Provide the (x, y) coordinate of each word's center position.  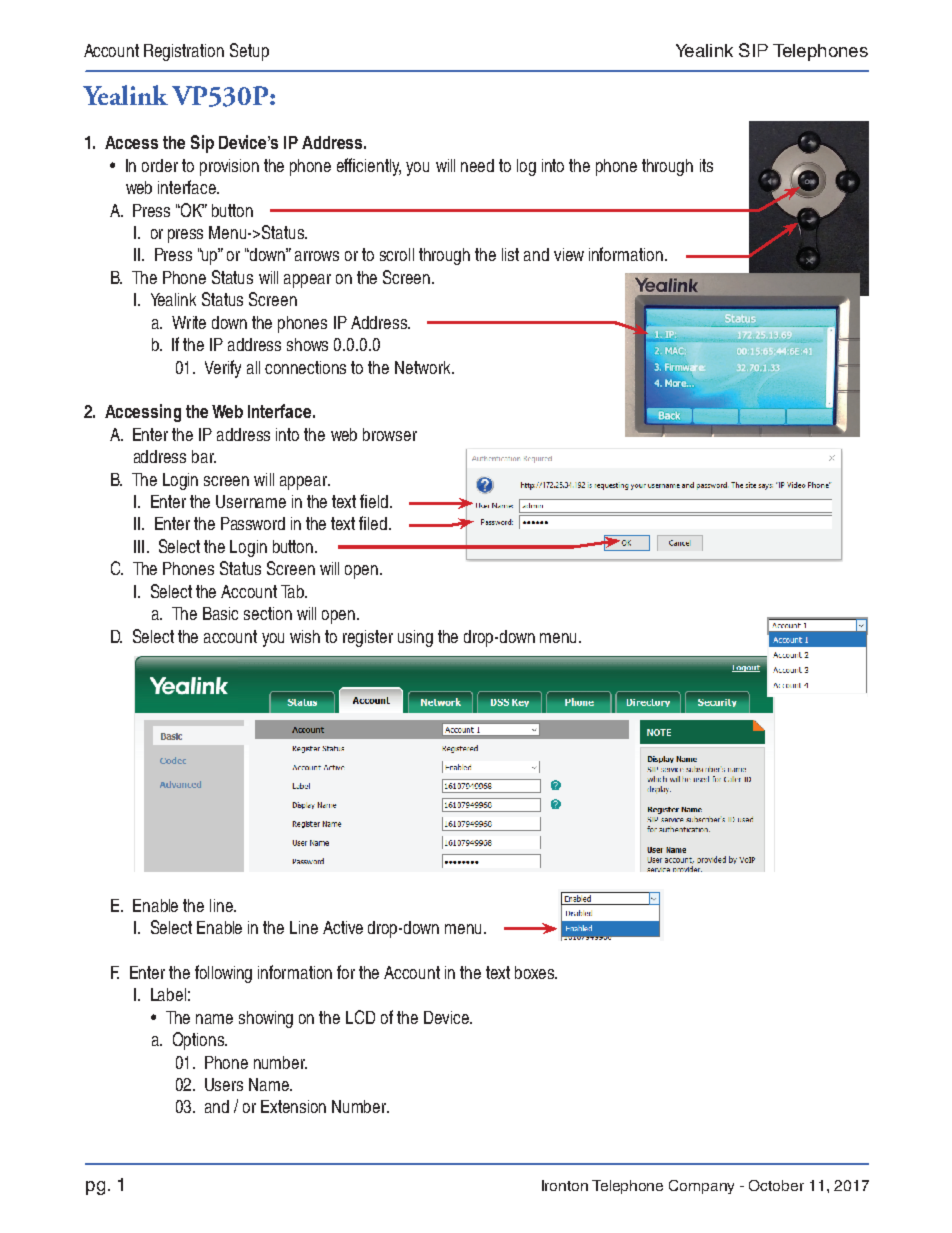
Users (224, 1084)
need (477, 165)
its (706, 165)
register (368, 638)
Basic (220, 613)
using (415, 638)
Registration (184, 52)
